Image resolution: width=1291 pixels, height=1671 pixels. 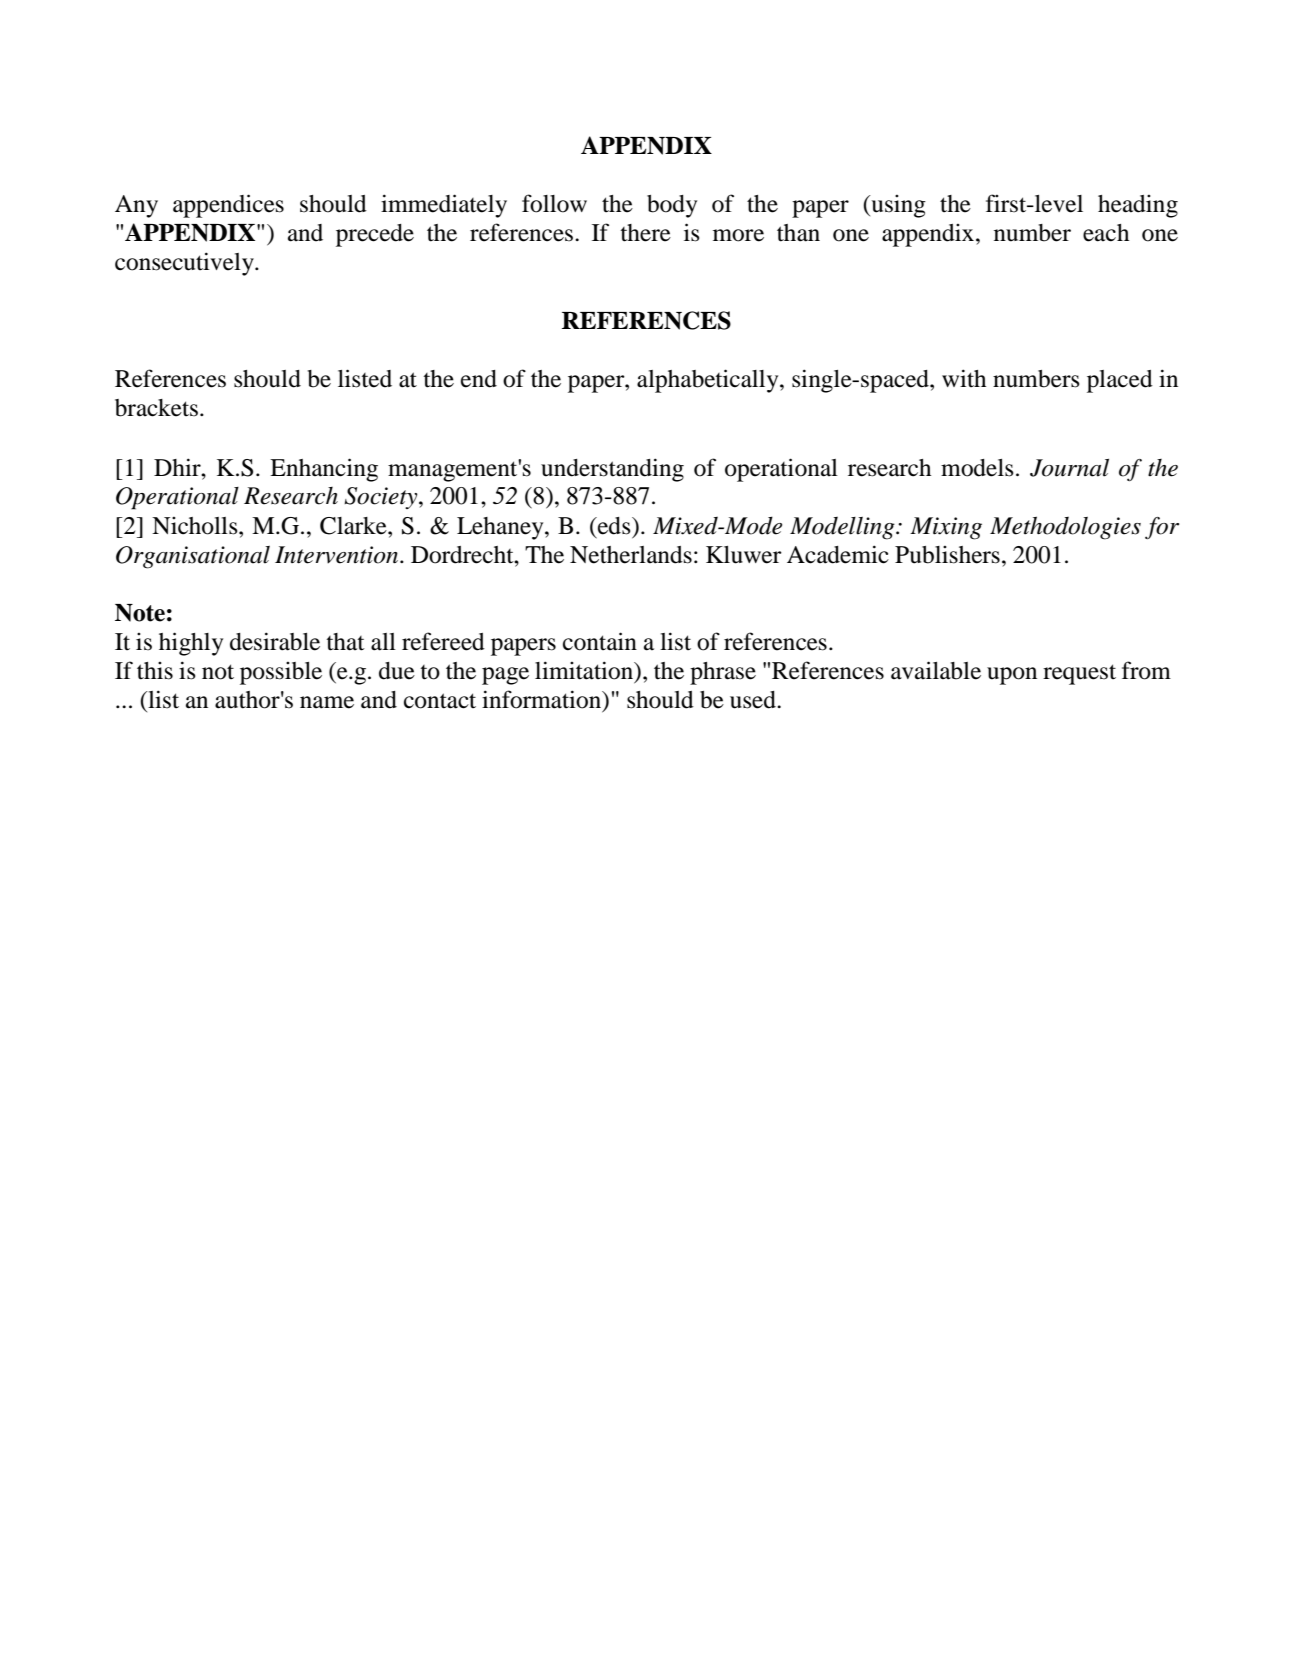 I want to click on with, so click(x=964, y=378).
